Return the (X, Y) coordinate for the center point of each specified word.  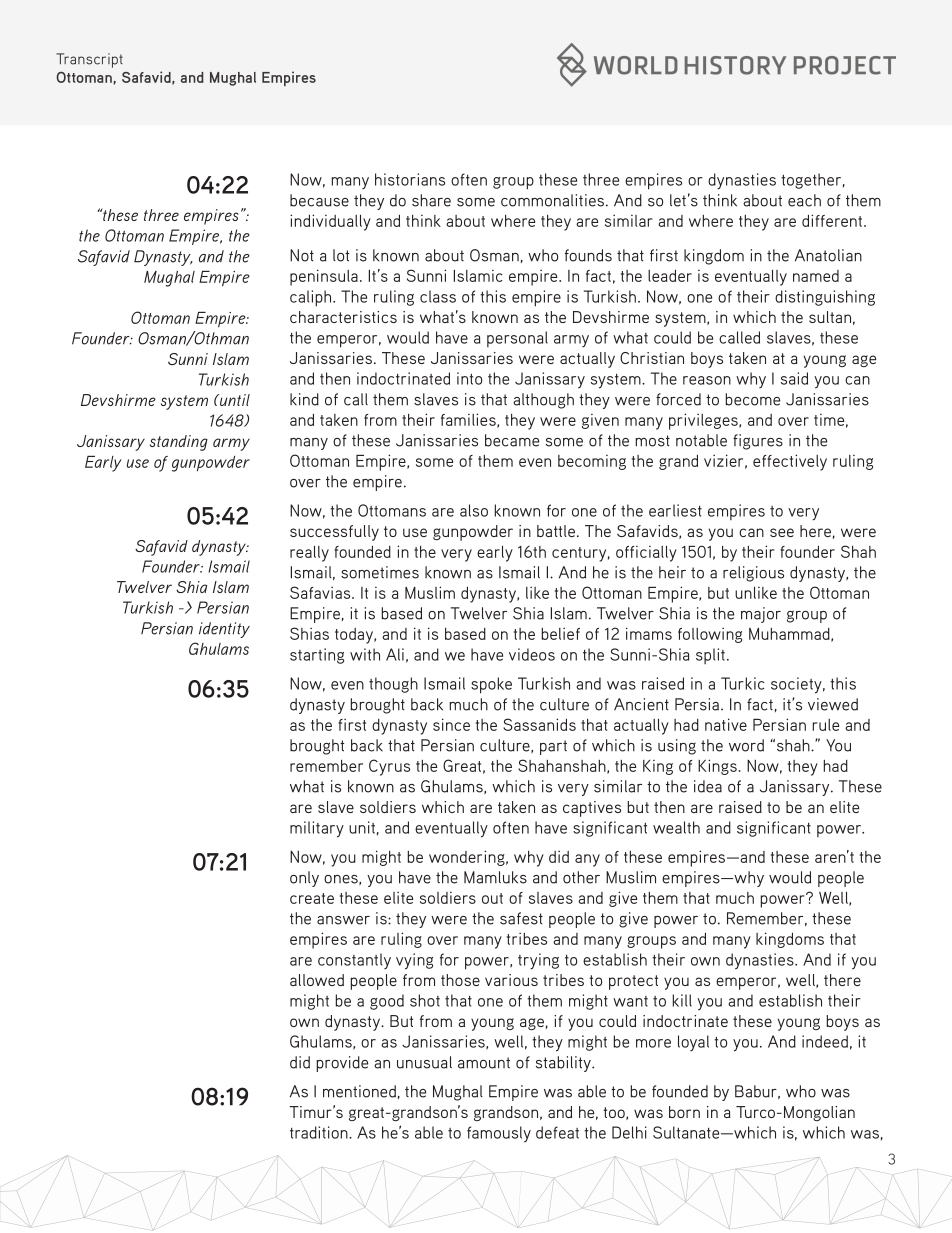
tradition (320, 1132)
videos (532, 654)
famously (499, 1134)
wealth (676, 827)
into (469, 378)
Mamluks (495, 877)
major (761, 615)
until (234, 400)
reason (707, 380)
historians (410, 179)
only (304, 879)
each (804, 200)
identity (224, 630)
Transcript (89, 60)
